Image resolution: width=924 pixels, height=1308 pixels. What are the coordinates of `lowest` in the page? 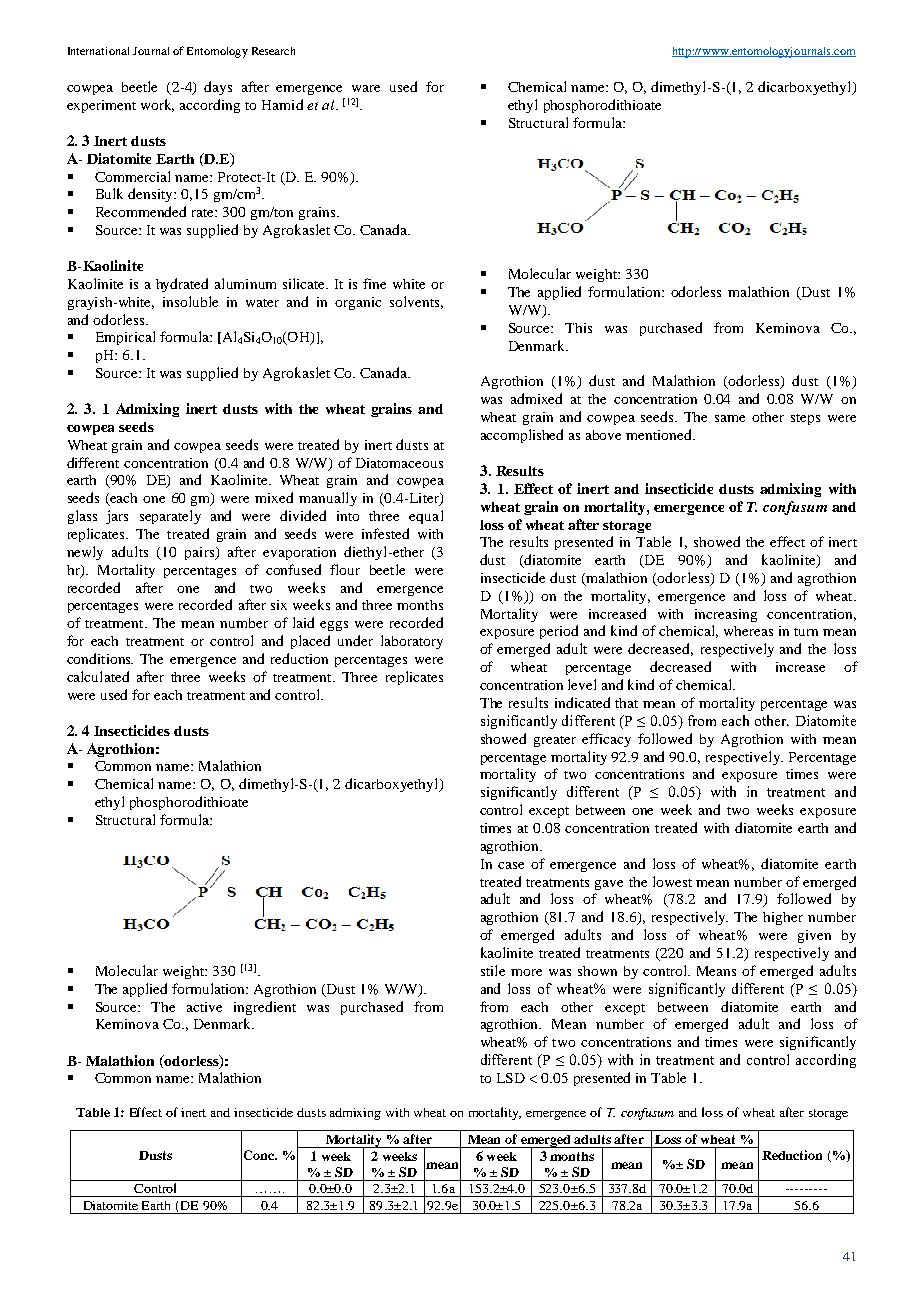 It's located at (672, 881).
